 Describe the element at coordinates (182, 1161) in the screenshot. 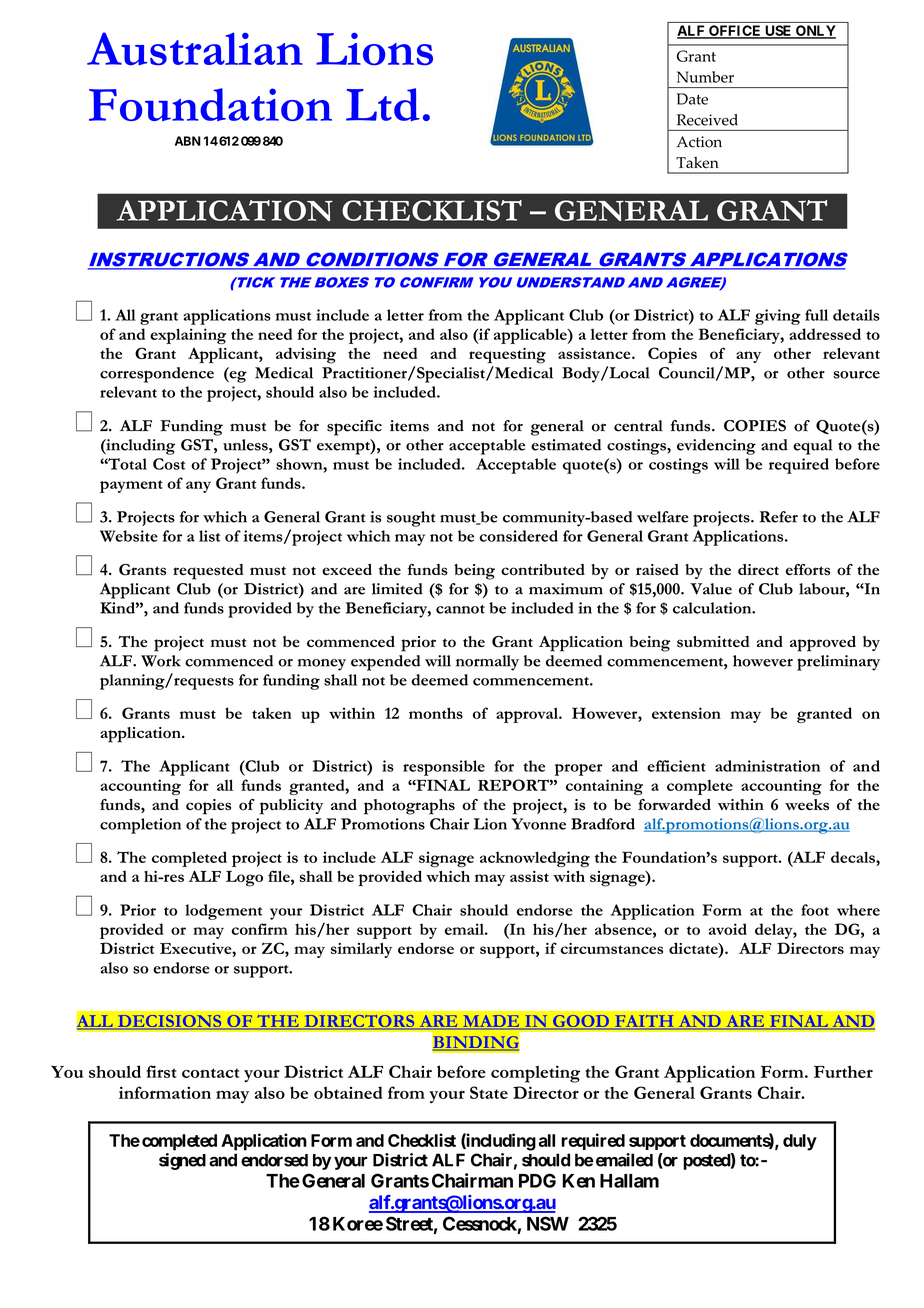

I see `signed` at that location.
